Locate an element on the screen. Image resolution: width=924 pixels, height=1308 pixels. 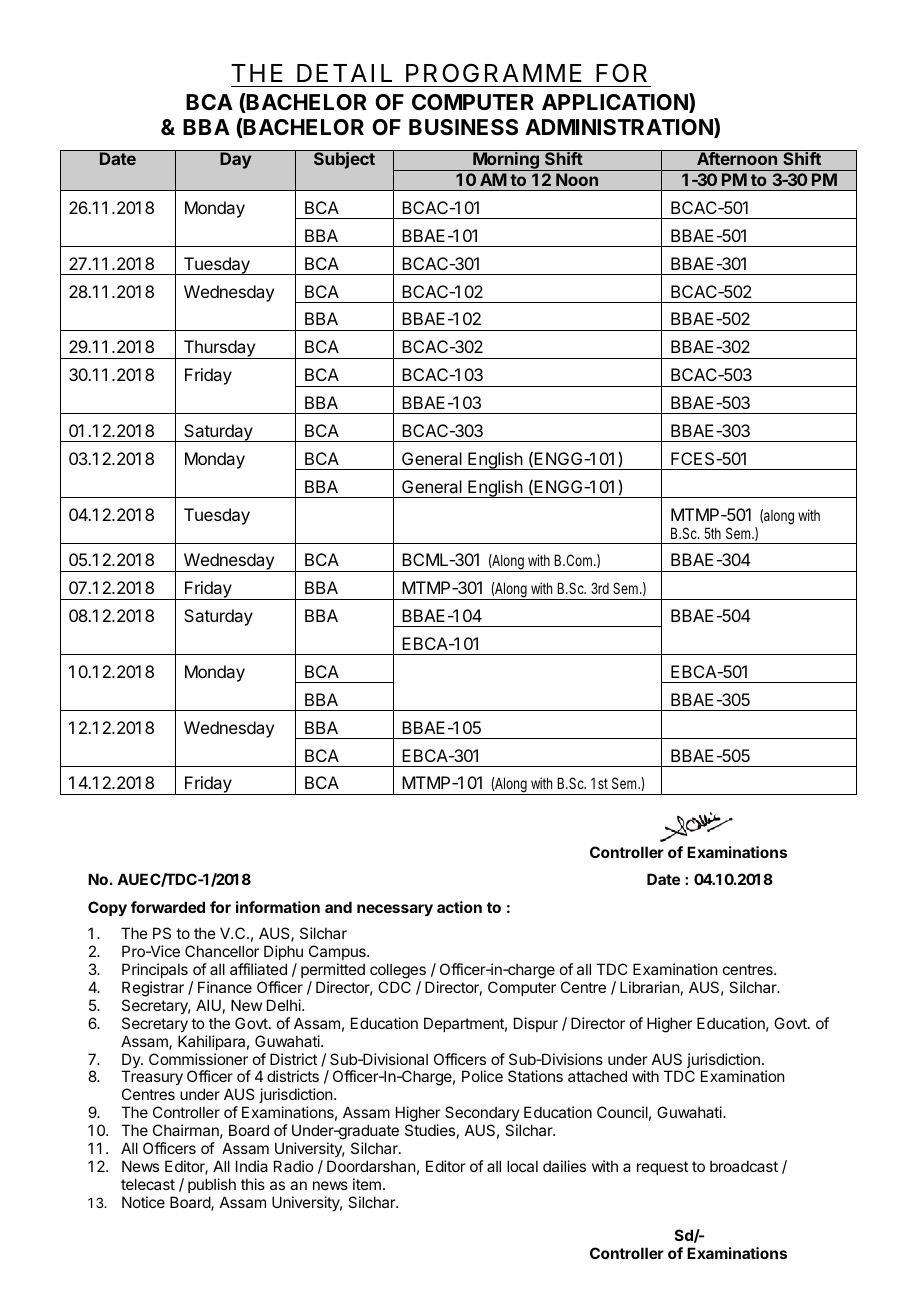
and is located at coordinates (338, 907).
